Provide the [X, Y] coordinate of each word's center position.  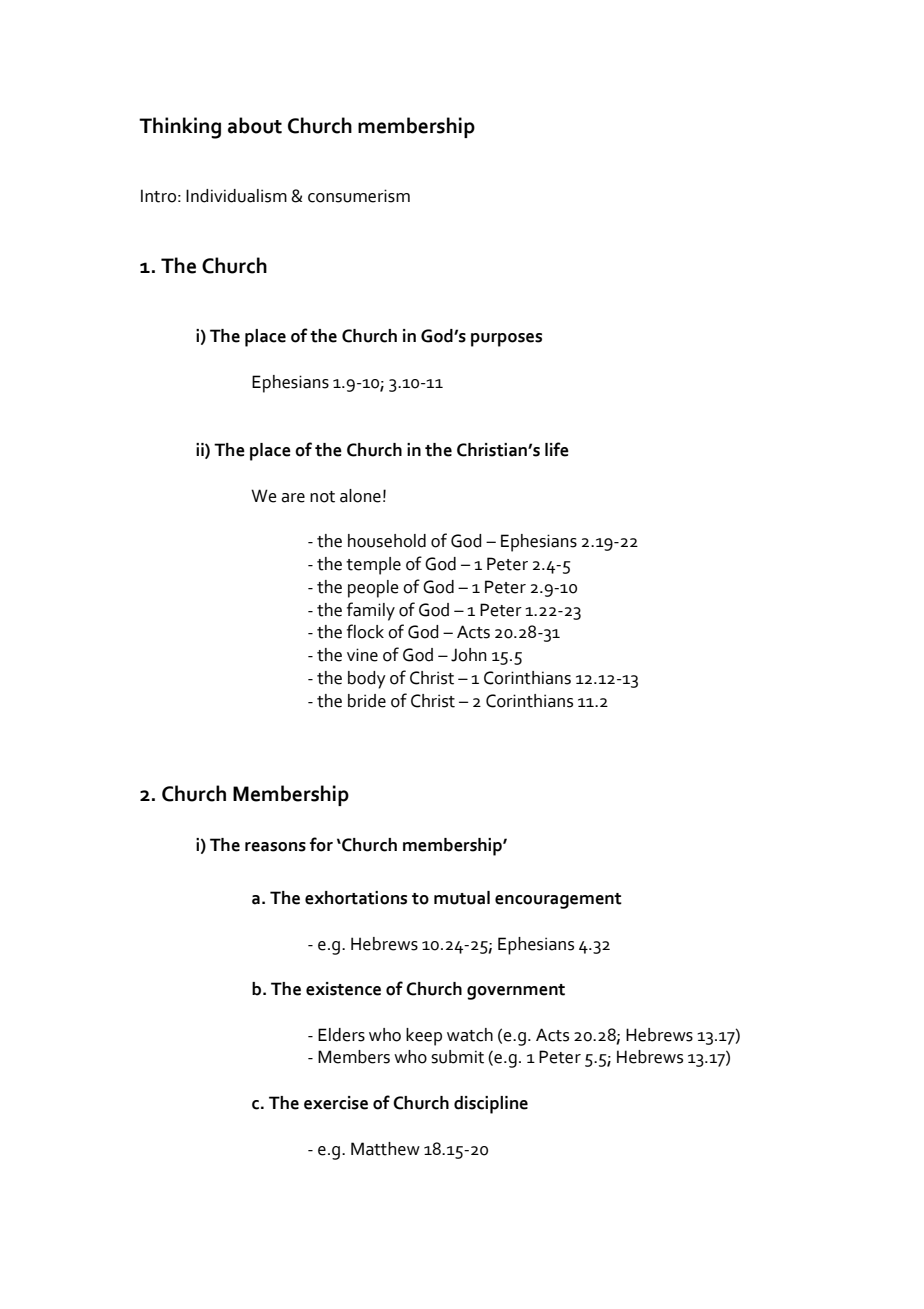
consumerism [359, 196]
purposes [506, 340]
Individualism [236, 196]
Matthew [385, 1149]
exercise [336, 1103]
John [469, 655]
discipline [491, 1105]
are [293, 498]
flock [365, 631]
